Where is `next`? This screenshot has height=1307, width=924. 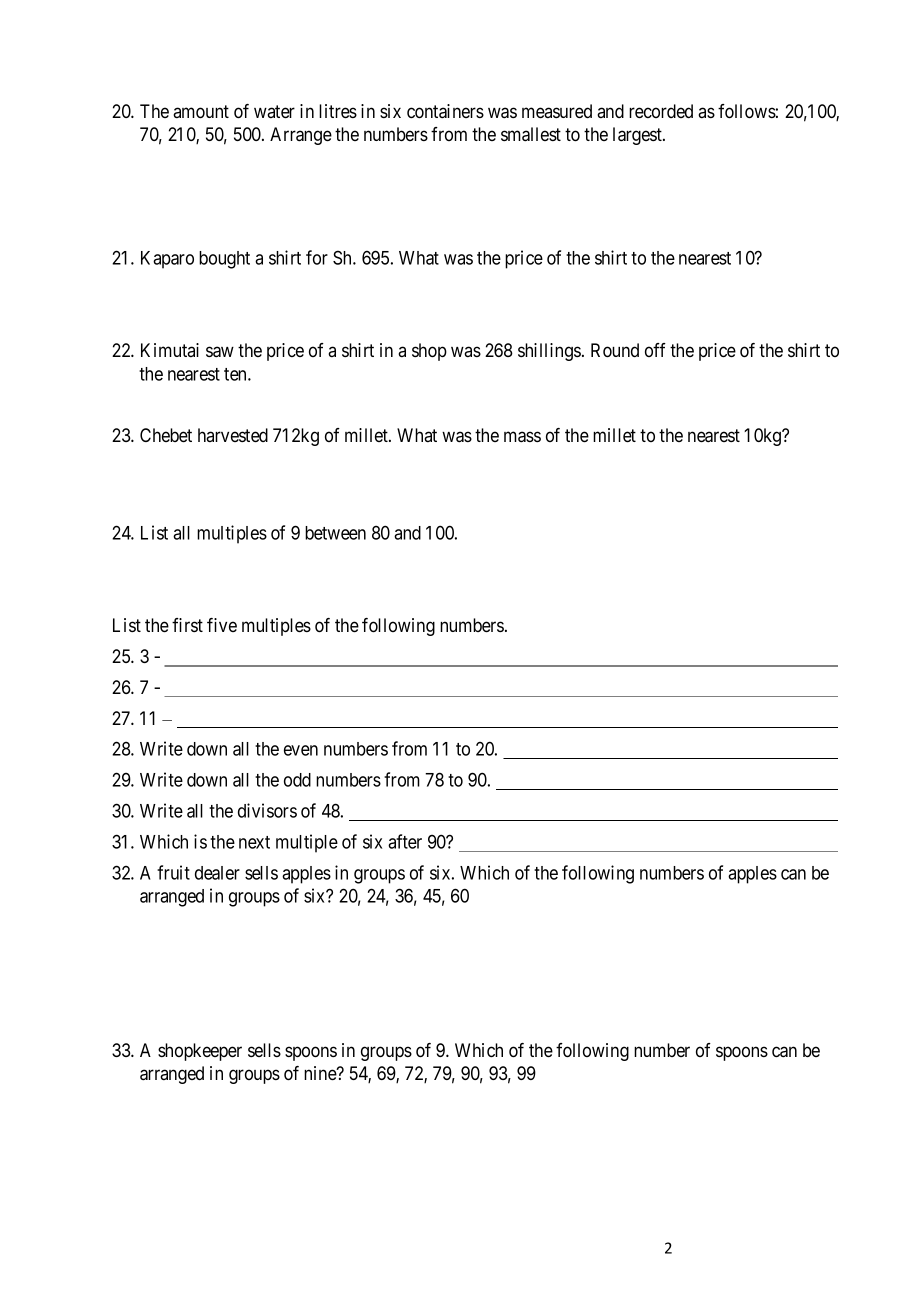
next is located at coordinates (254, 842).
